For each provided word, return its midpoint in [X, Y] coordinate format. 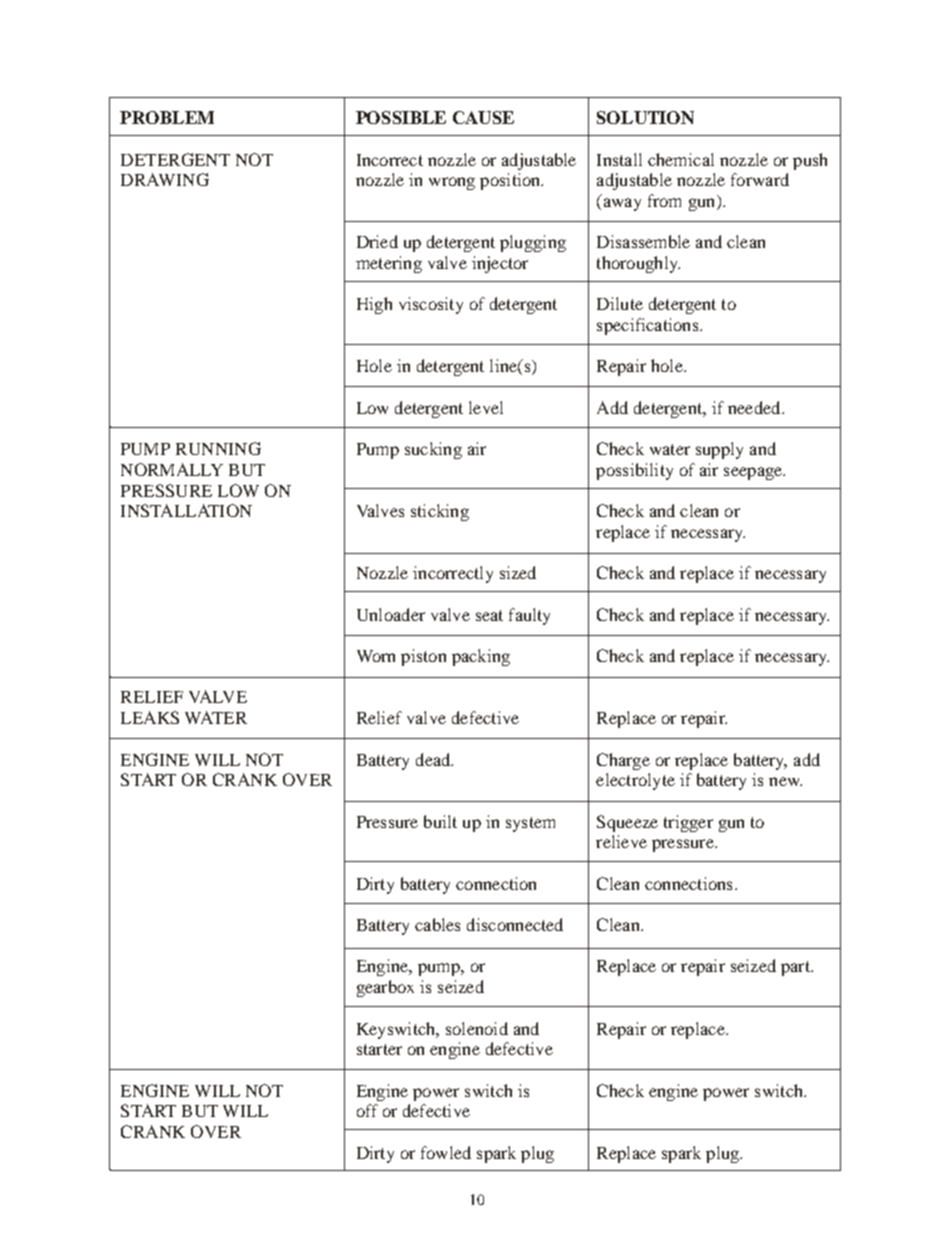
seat [489, 615]
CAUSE [483, 117]
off [367, 1110]
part [796, 968]
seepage [754, 473]
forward [760, 179]
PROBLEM [167, 117]
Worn [376, 656]
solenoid [477, 1028]
